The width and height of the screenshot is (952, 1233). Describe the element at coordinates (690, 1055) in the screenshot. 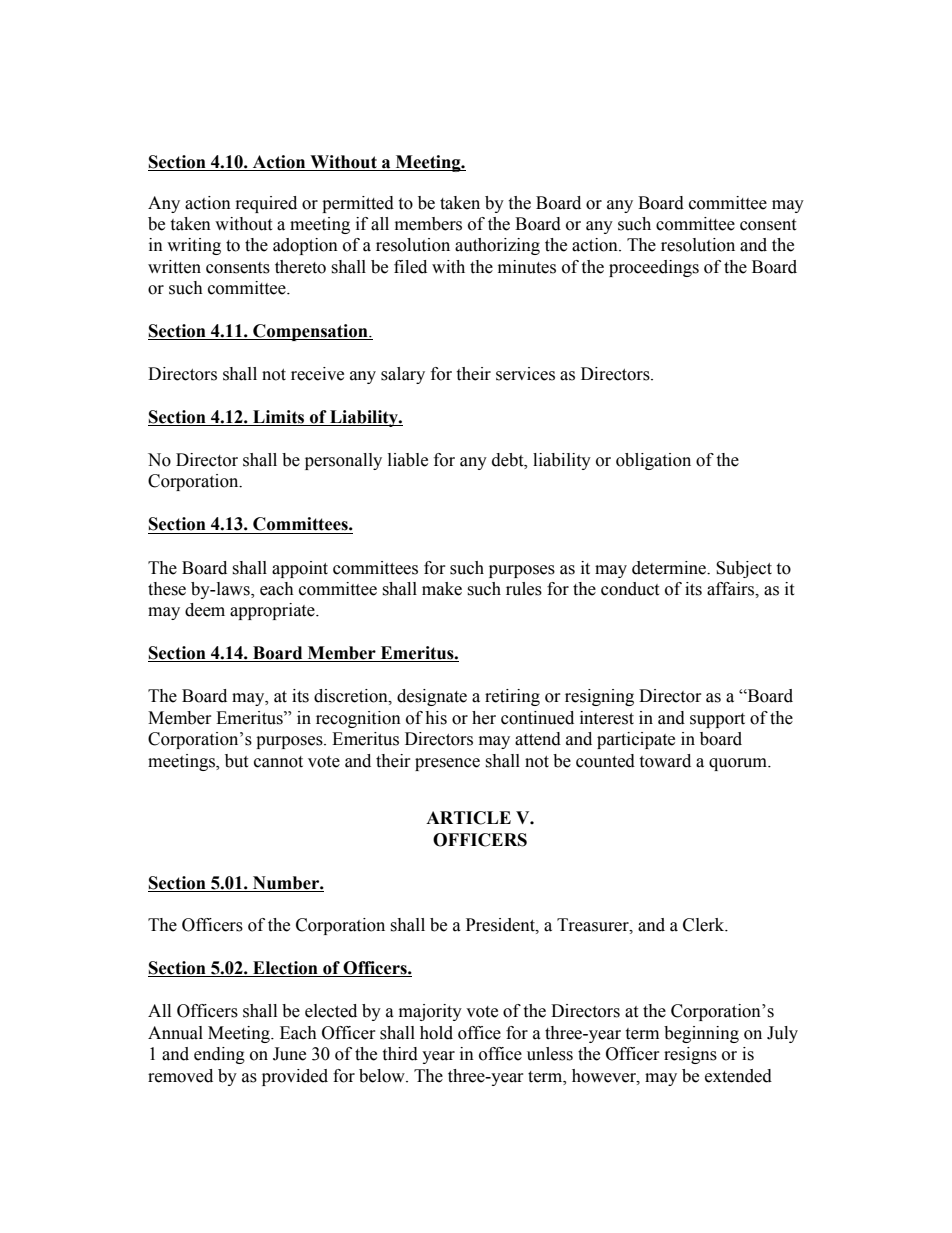

I see `resigns` at that location.
